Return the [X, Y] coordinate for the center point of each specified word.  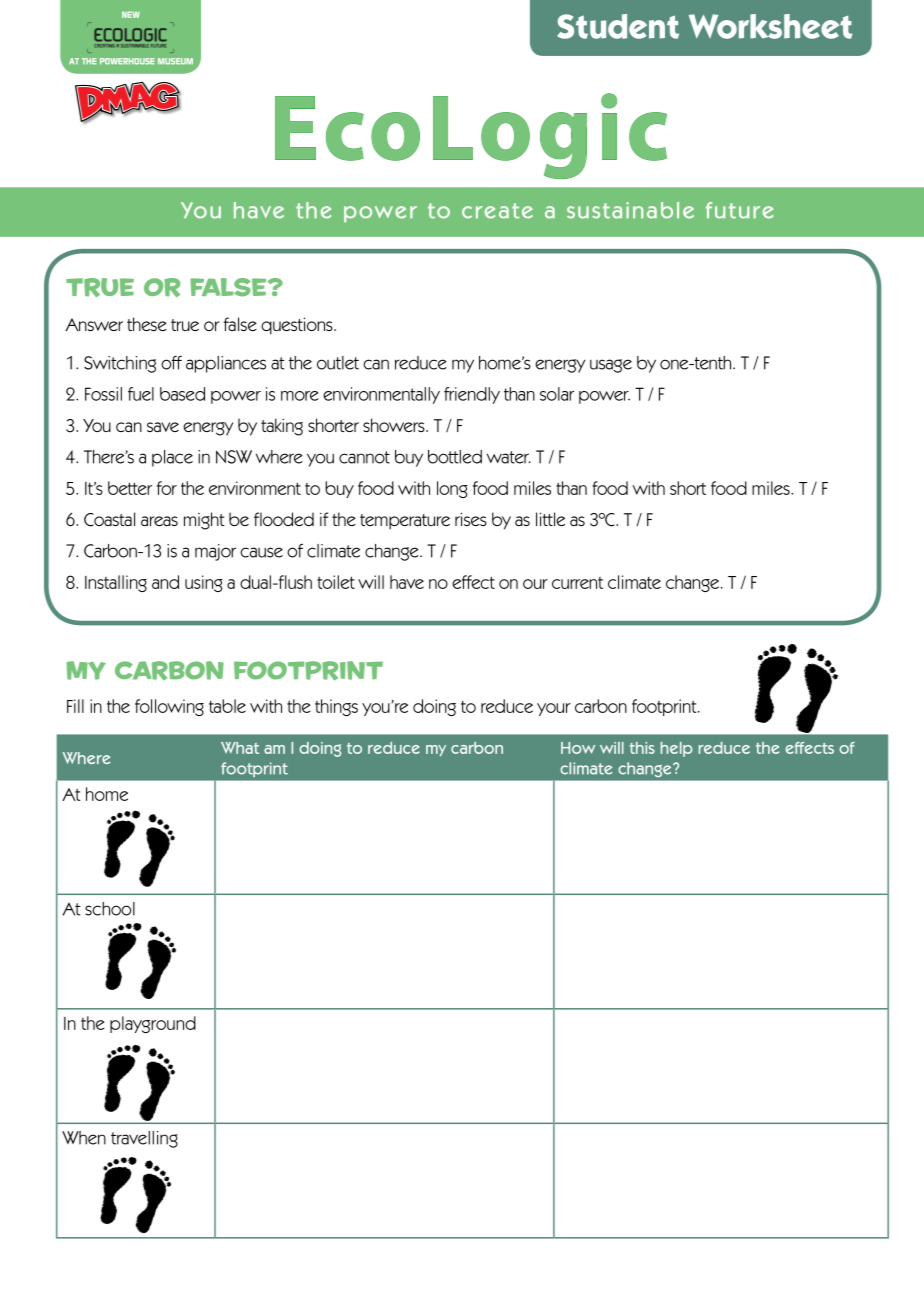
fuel [141, 394]
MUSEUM [175, 61]
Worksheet [770, 26]
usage [611, 366]
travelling [144, 1139]
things [336, 707]
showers [395, 425]
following [169, 707]
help [677, 749]
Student [618, 26]
